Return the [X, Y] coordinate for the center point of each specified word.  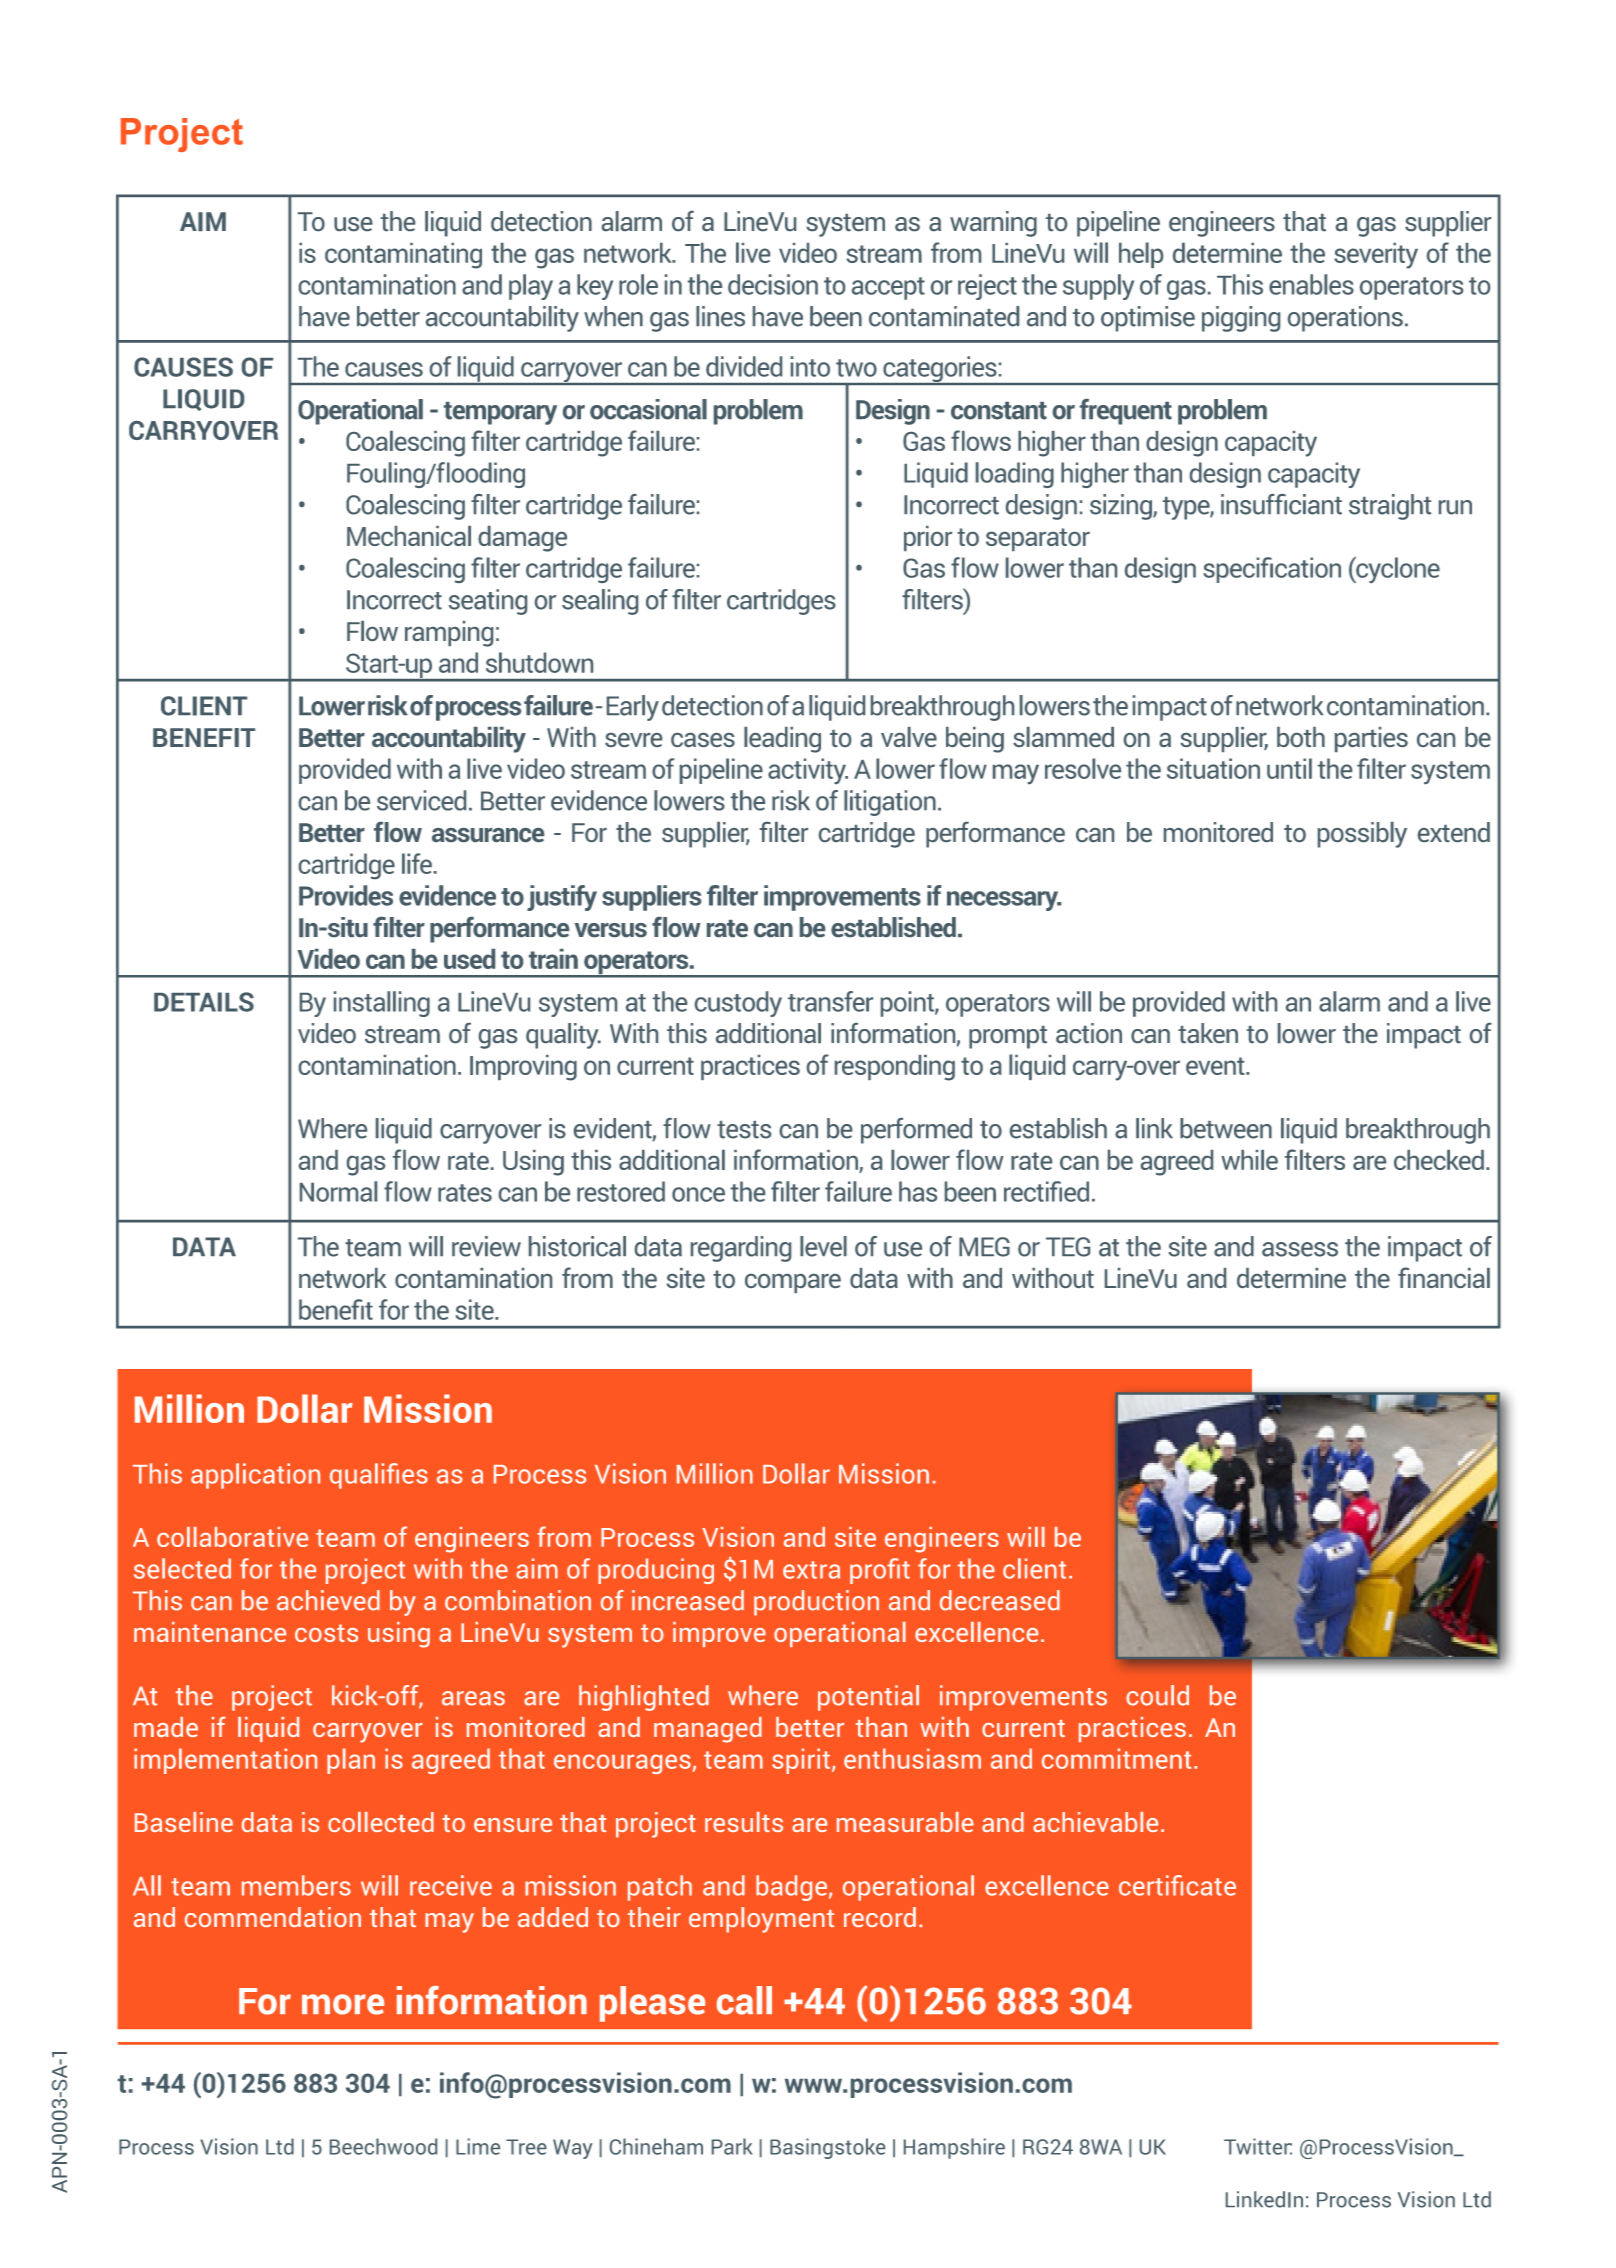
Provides [346, 895]
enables [1311, 284]
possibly [1362, 835]
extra [811, 1570]
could [1157, 1695]
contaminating [403, 256]
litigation [890, 803]
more [343, 2004]
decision [773, 284]
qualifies [379, 1476]
